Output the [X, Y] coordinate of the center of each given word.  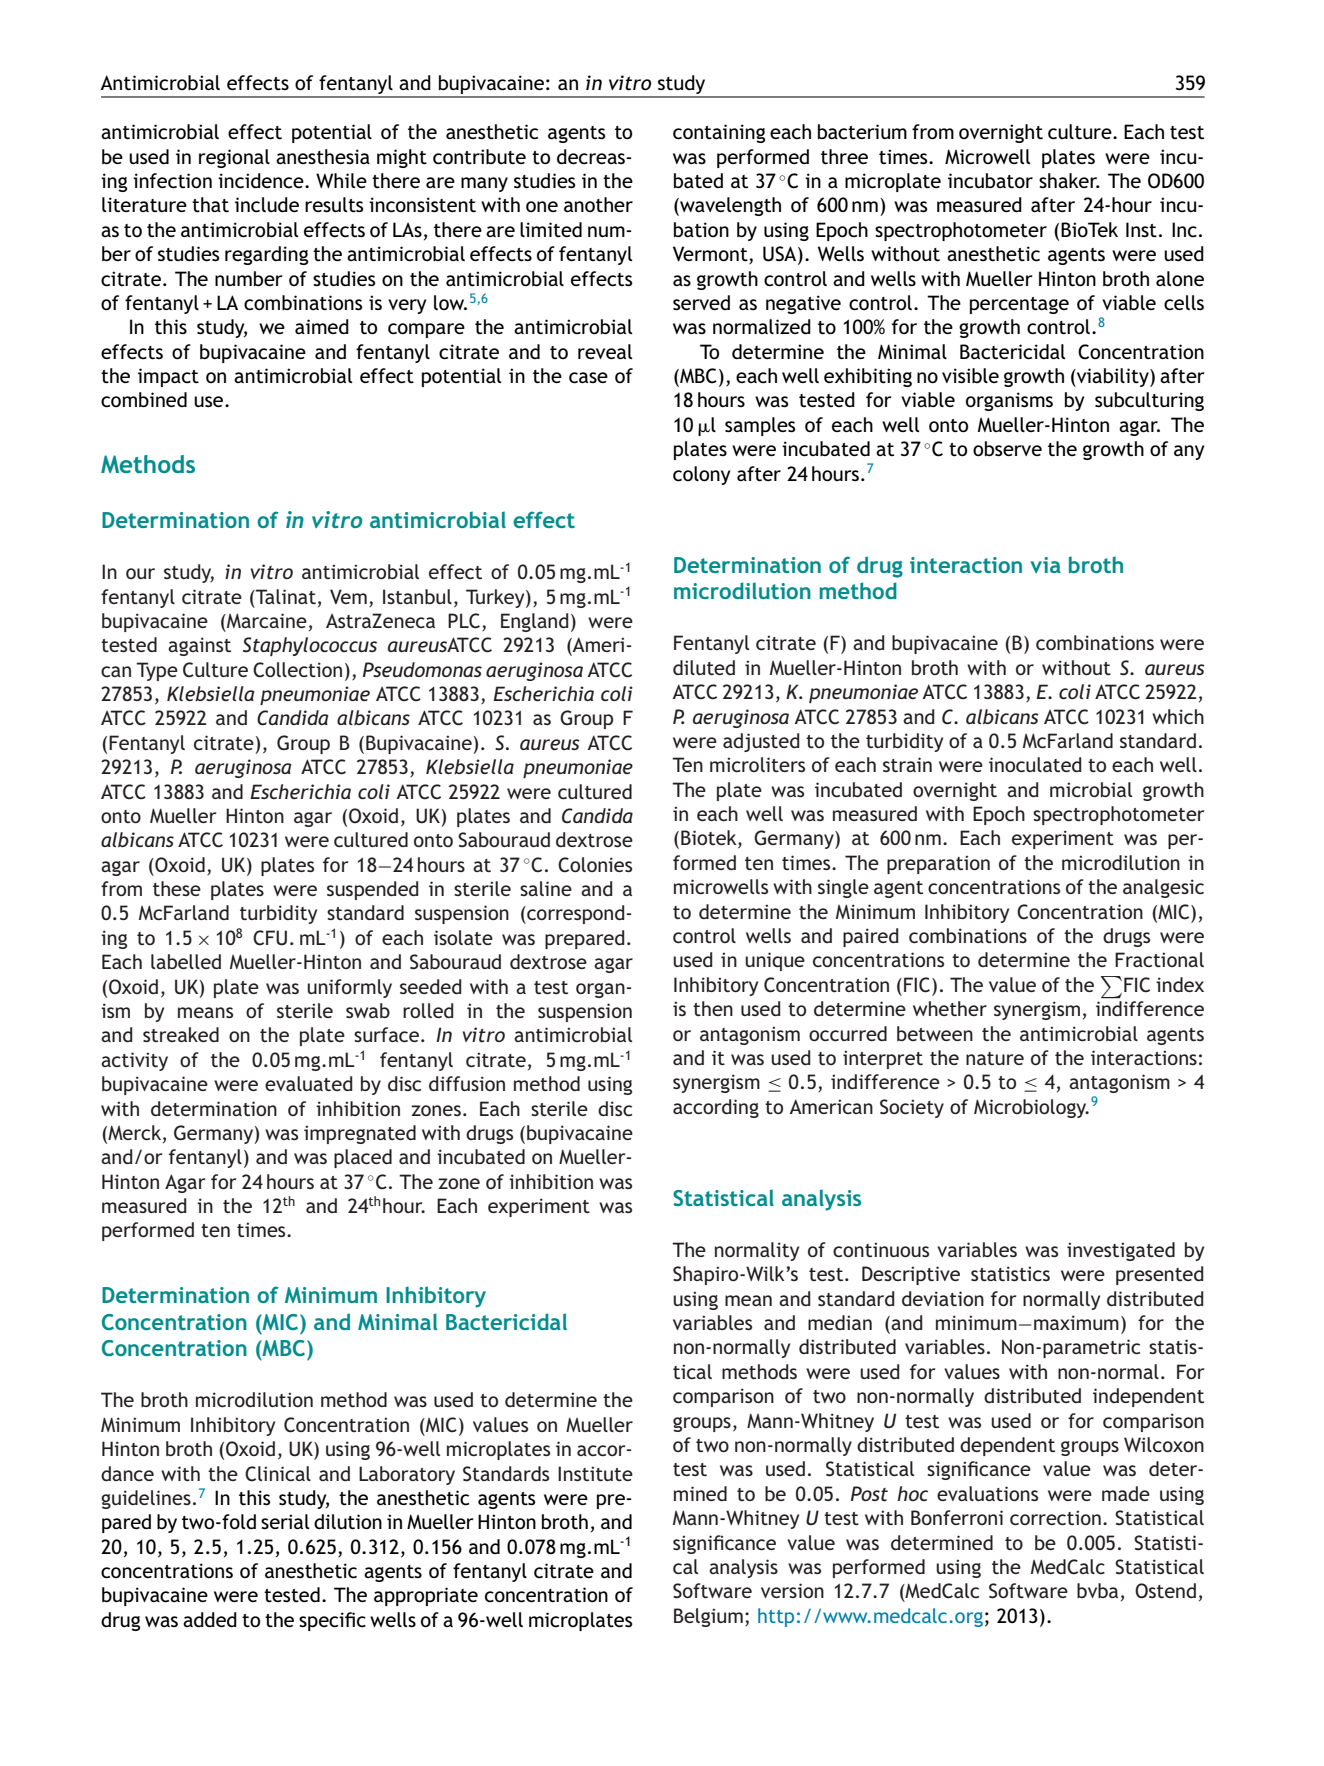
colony [701, 475]
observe [1007, 449]
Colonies [595, 865]
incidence [262, 181]
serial [285, 1521]
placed [363, 1158]
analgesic [1163, 888]
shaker [1069, 180]
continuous [881, 1249]
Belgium [708, 1617]
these [177, 888]
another [598, 205]
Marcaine [266, 620]
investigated [1121, 1251]
